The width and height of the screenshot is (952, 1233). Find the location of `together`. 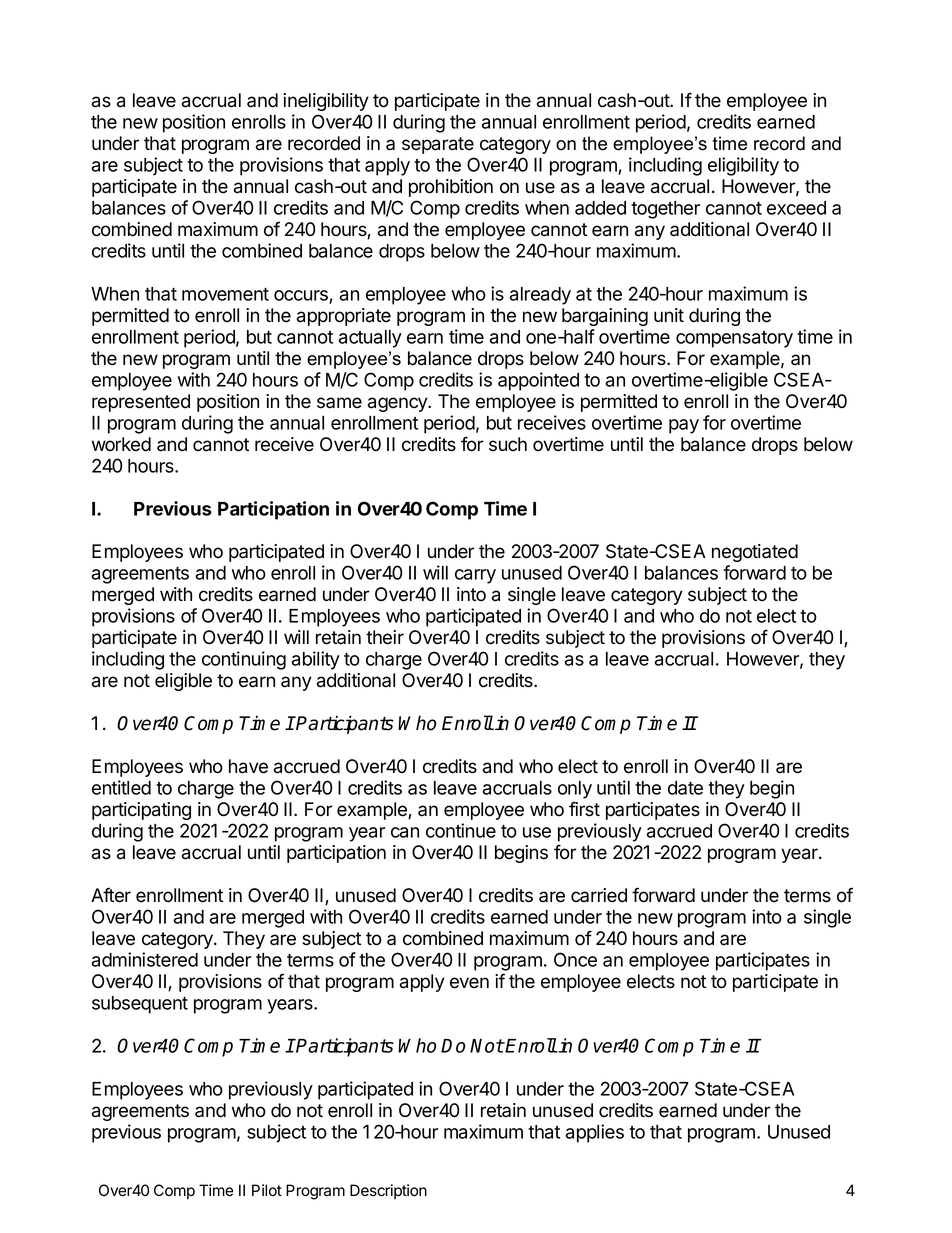

together is located at coordinates (665, 210).
